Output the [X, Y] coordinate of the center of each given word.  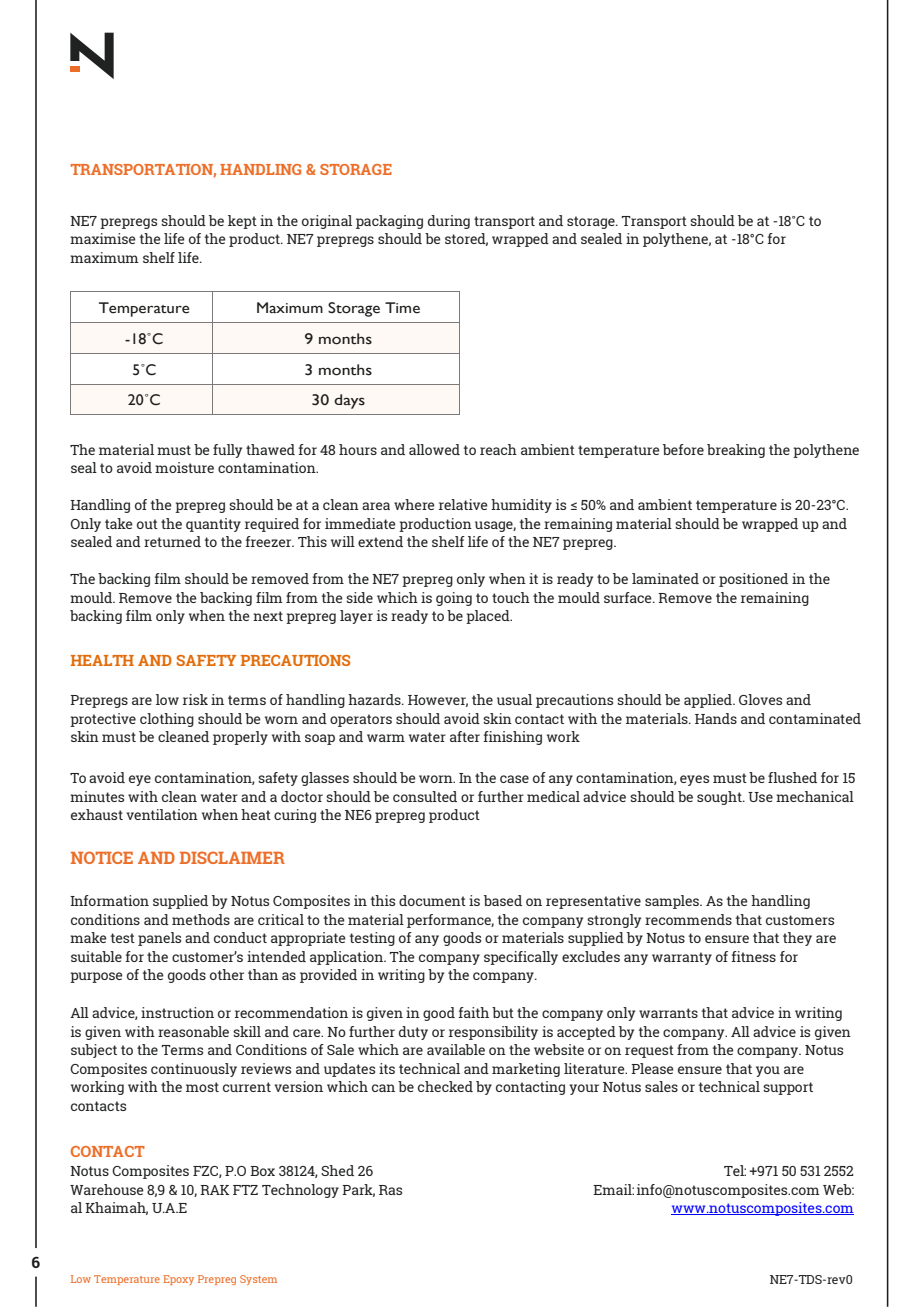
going [454, 599]
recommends [688, 919]
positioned [753, 580]
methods [201, 919]
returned [172, 541]
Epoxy [178, 1280]
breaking [736, 451]
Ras [390, 1190]
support [788, 1088]
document [432, 900]
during [449, 222]
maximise [103, 238]
